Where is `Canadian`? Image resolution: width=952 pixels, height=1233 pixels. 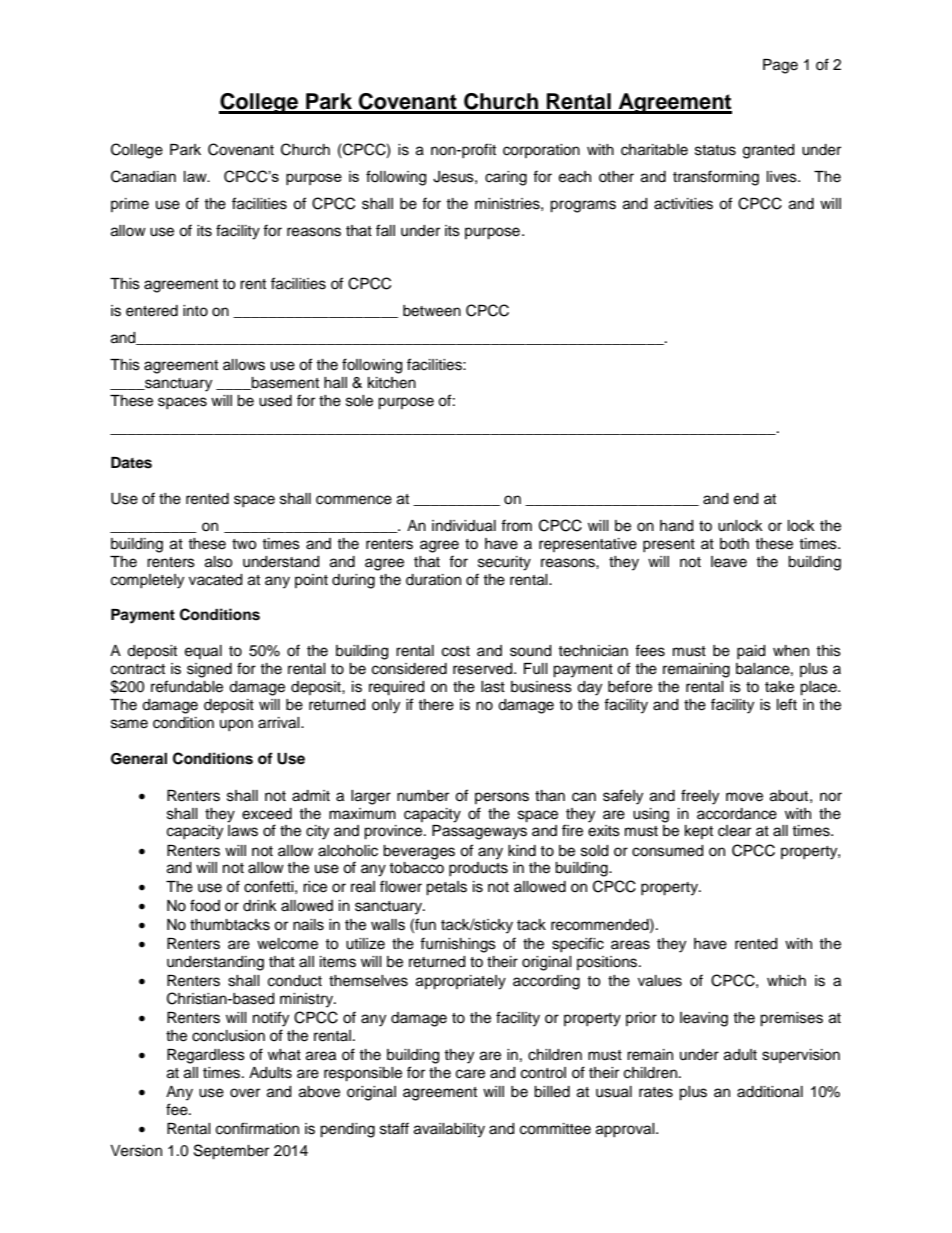
Canadian is located at coordinates (143, 176).
